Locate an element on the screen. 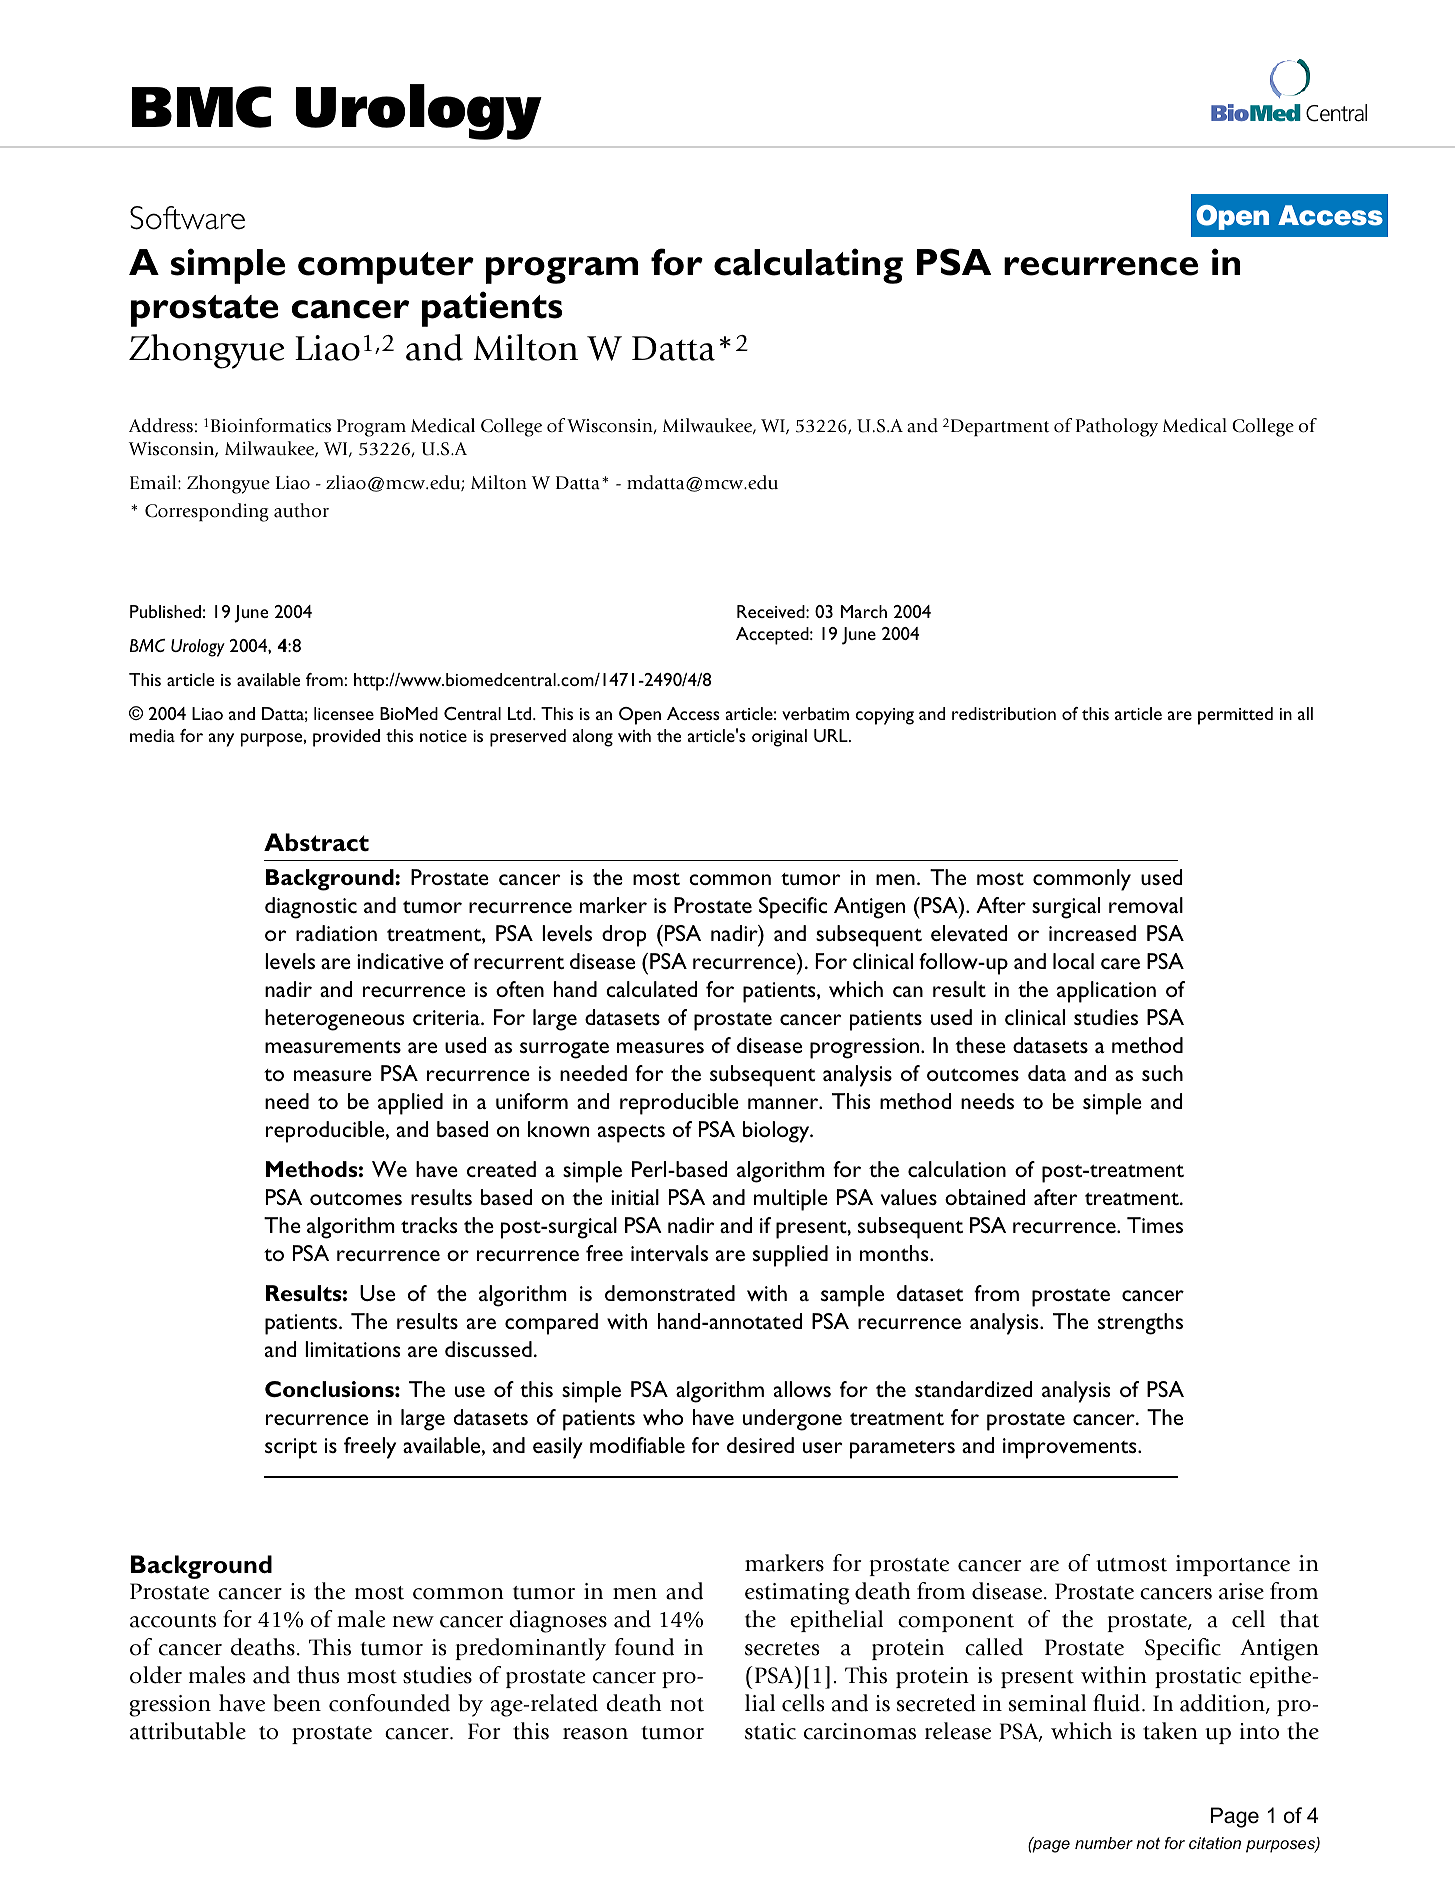 This screenshot has height=1889, width=1455. computer is located at coordinates (386, 268).
